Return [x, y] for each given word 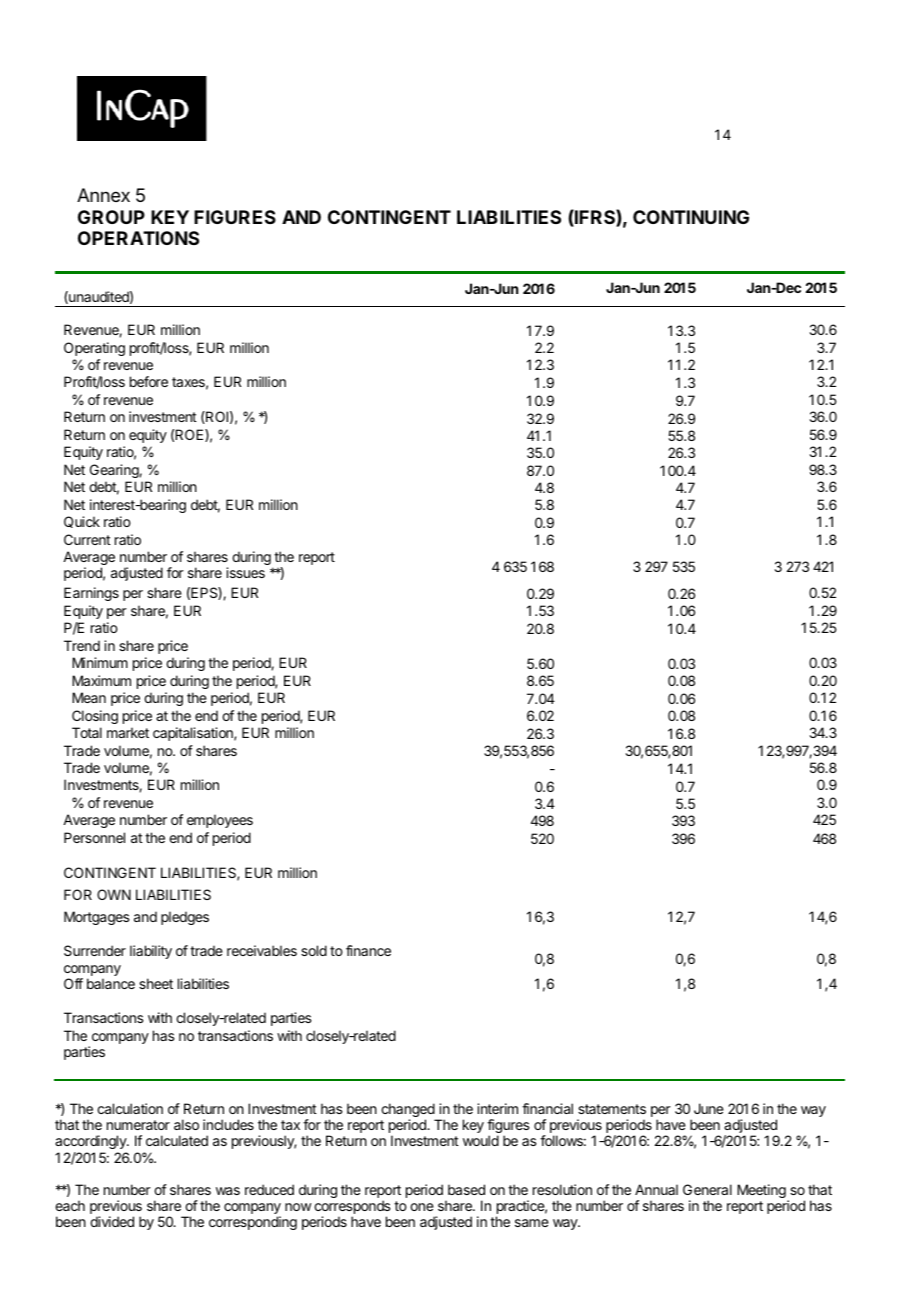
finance [368, 950]
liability [151, 952]
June [709, 1108]
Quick [82, 522]
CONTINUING [691, 217]
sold [314, 950]
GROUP [111, 217]
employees [220, 821]
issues [245, 572]
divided [112, 1221]
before [149, 381]
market [128, 732]
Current [87, 539]
